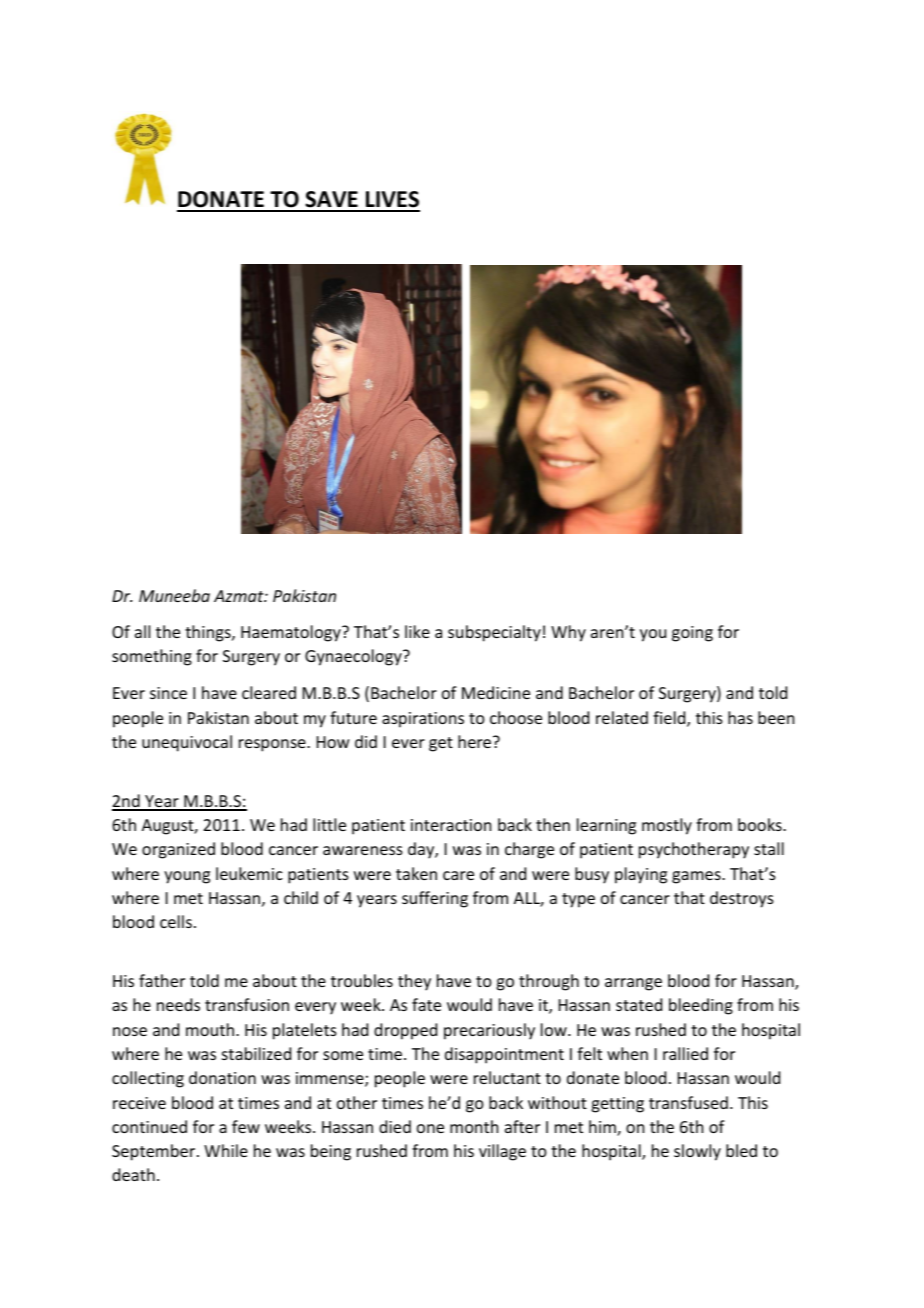  I want to click on bleeding, so click(701, 1006).
